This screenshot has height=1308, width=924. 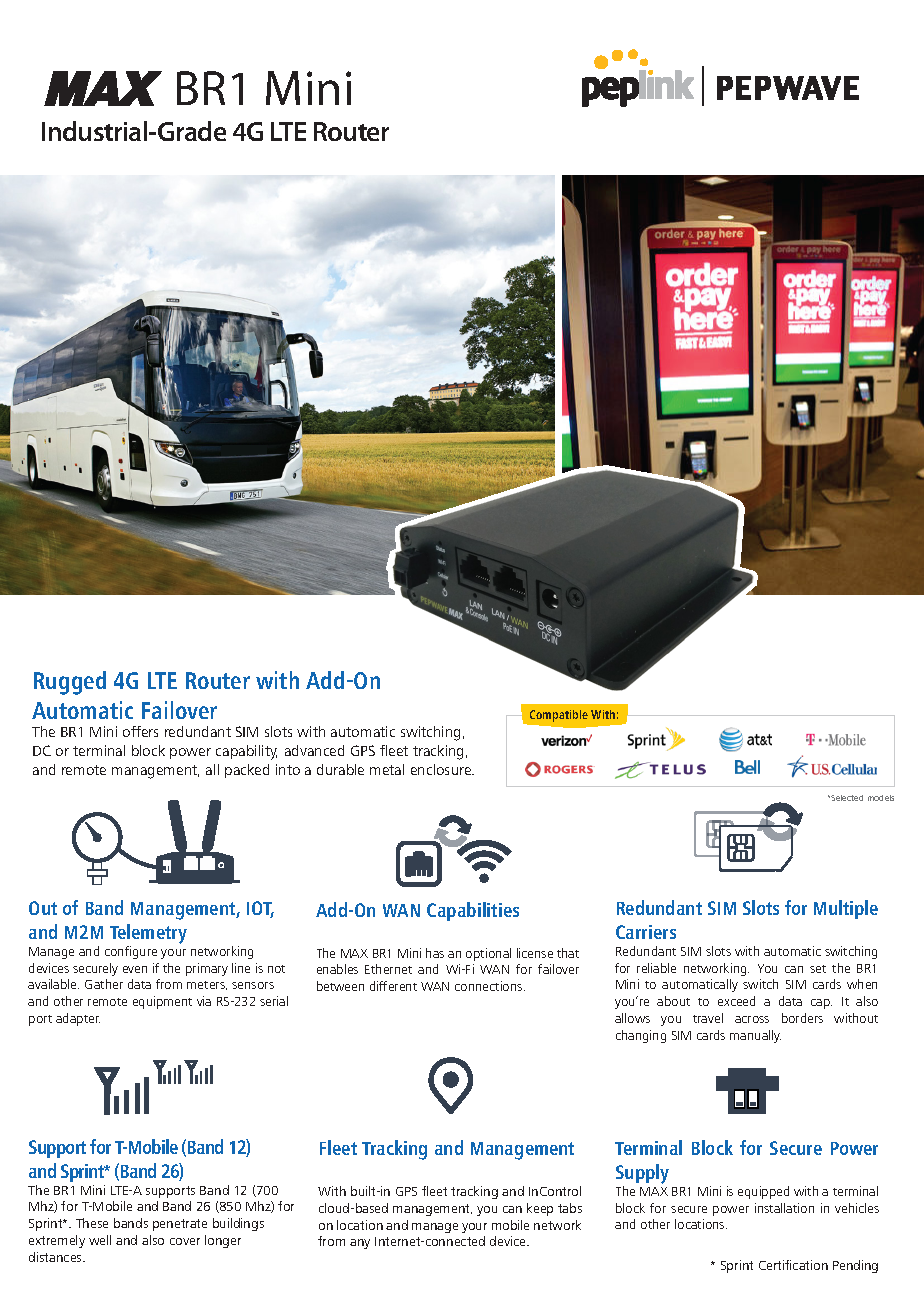 I want to click on Compatible, so click(x=559, y=716).
